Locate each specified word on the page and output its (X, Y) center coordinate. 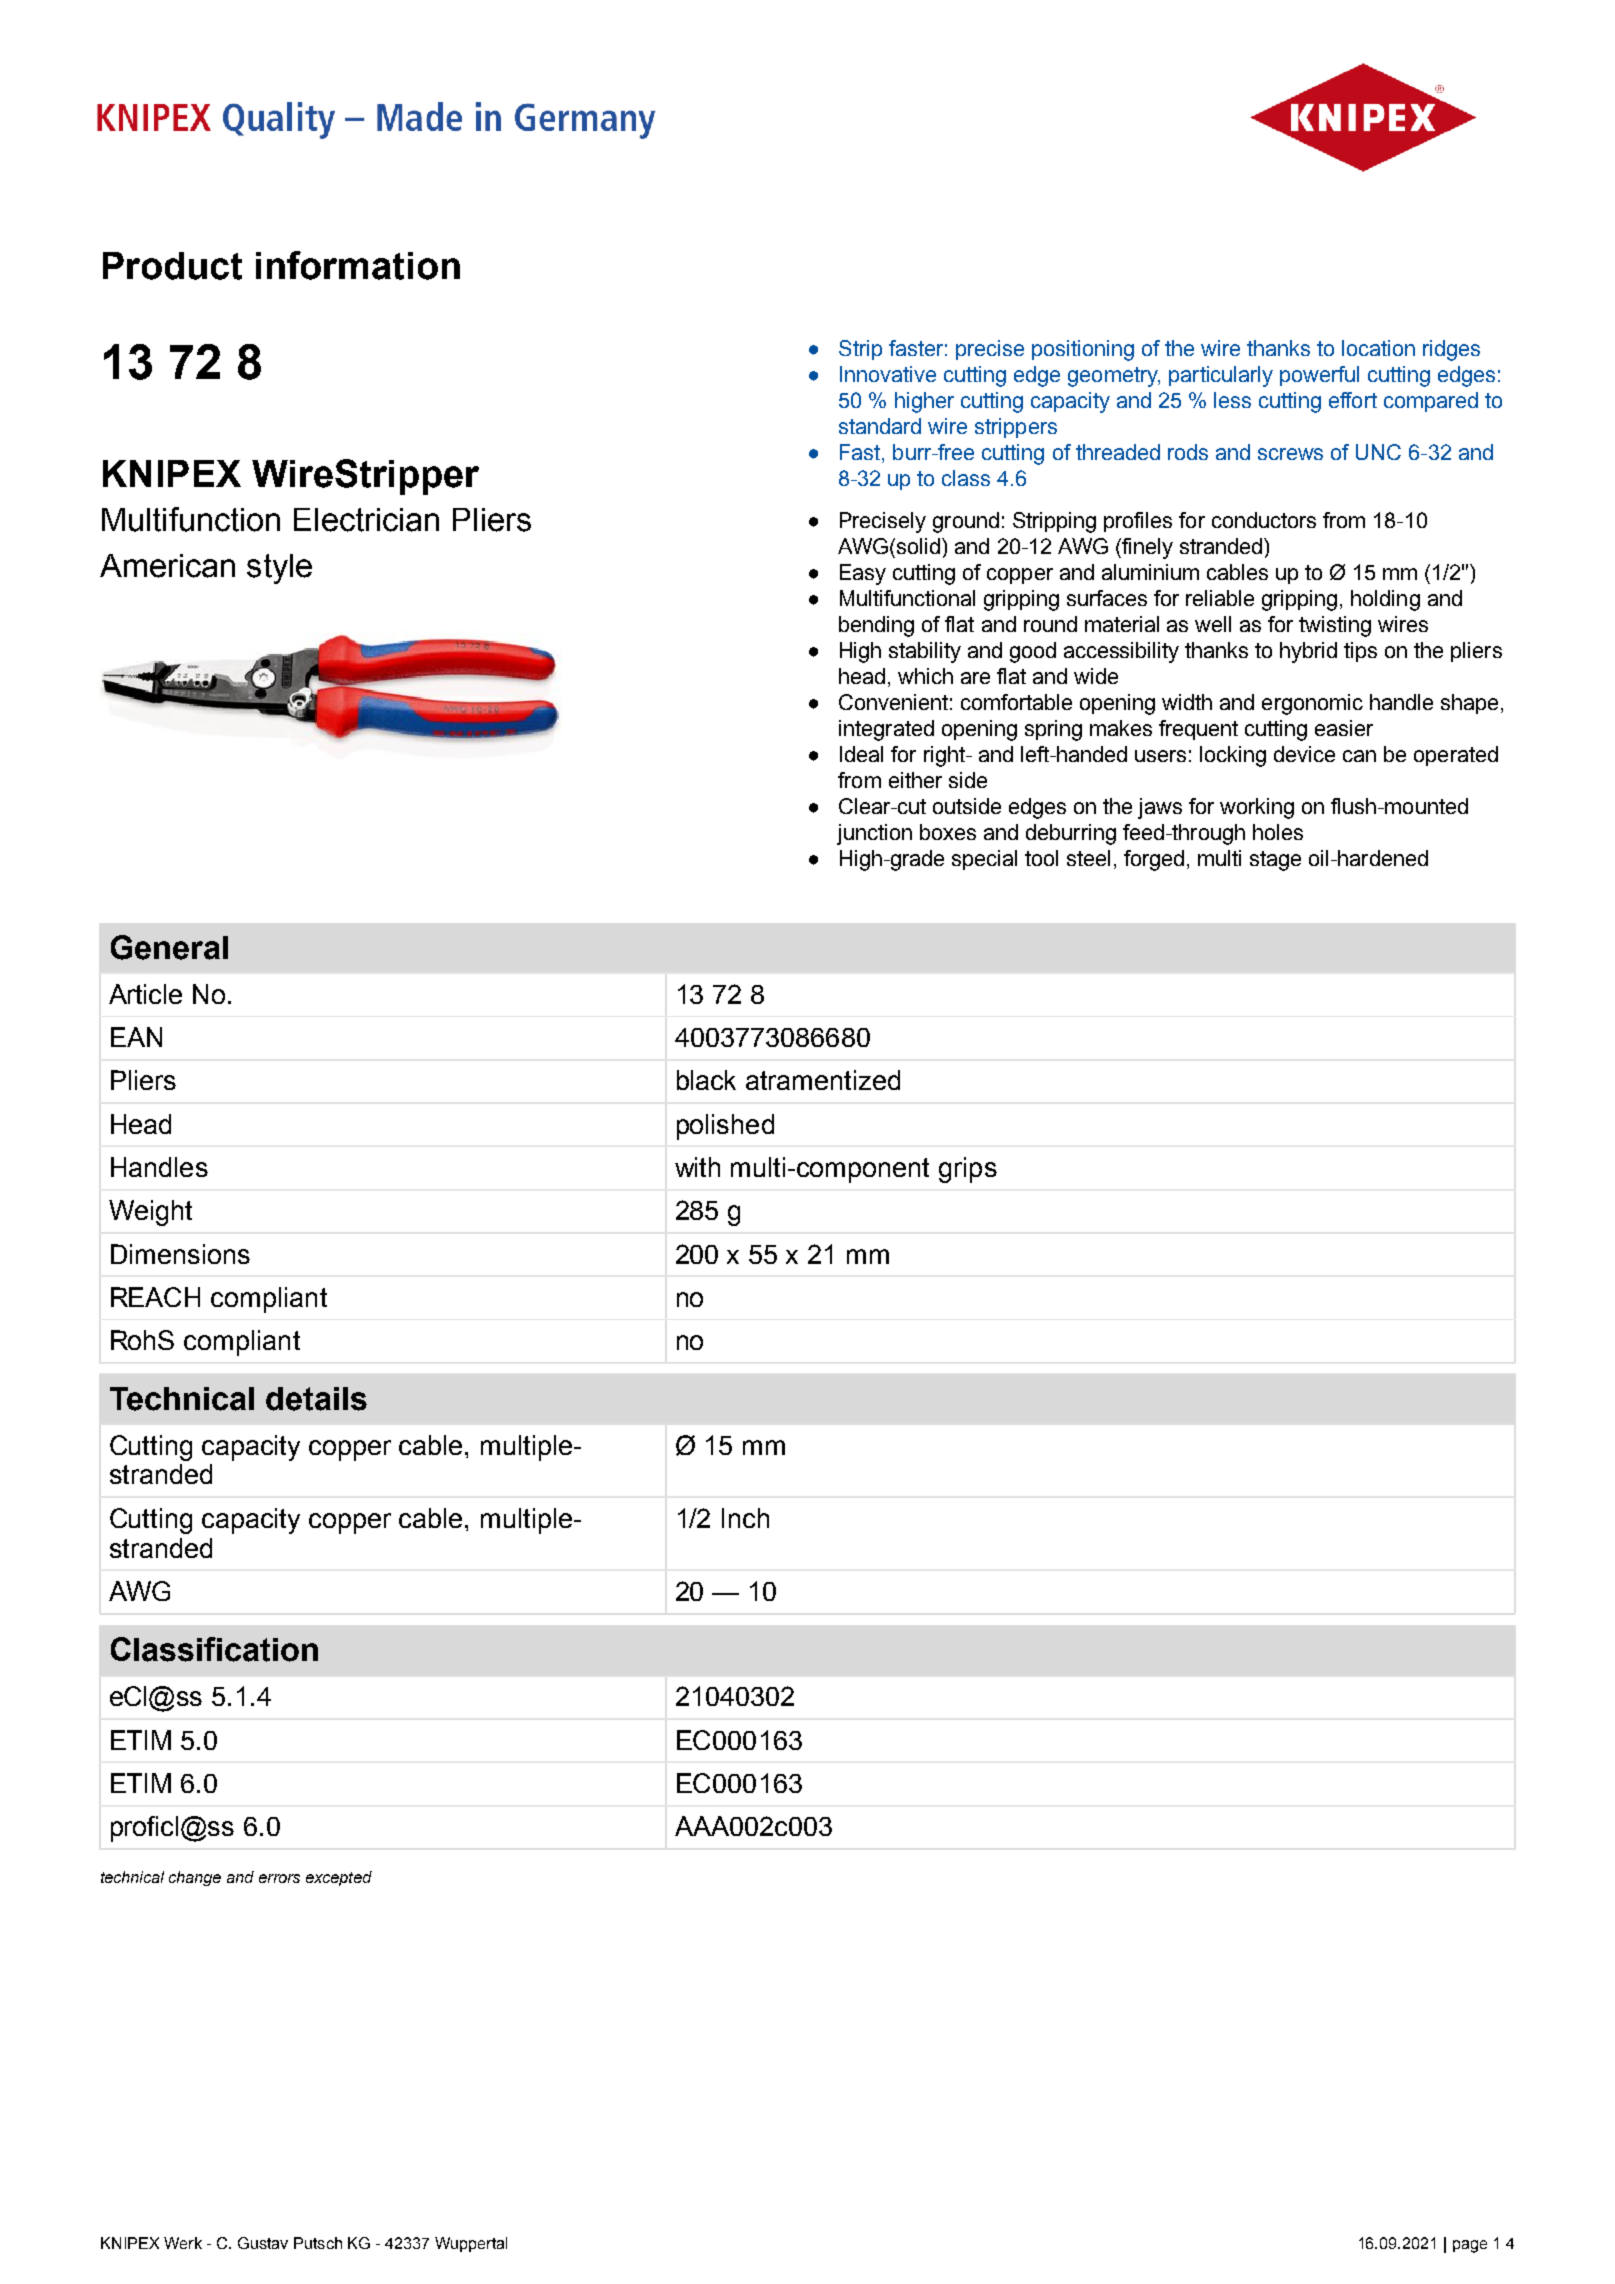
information (358, 265)
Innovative (888, 374)
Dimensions (180, 1254)
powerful (1319, 376)
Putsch (318, 2243)
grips (968, 1170)
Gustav (263, 2243)
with (697, 1167)
